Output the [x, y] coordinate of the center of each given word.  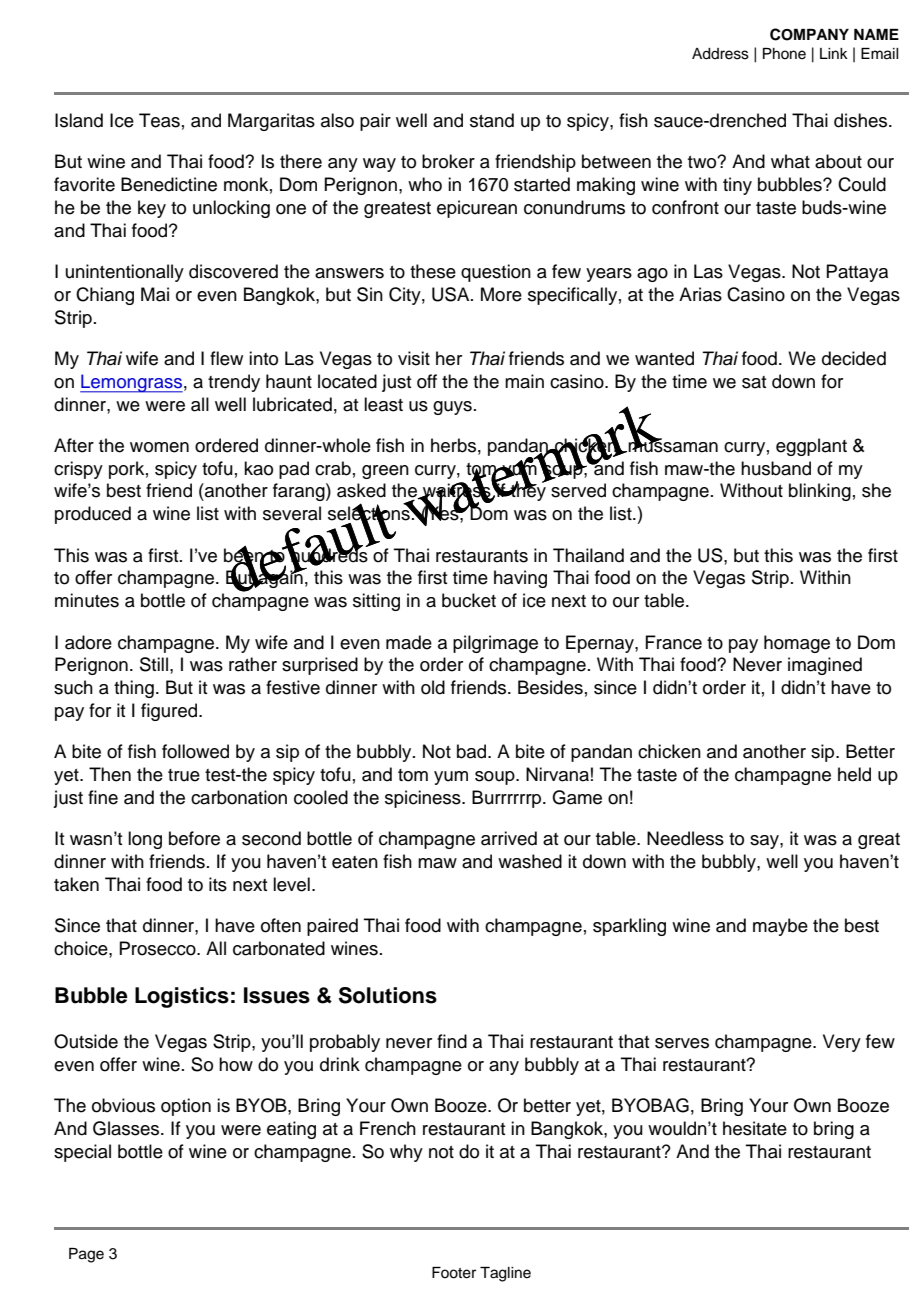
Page [86, 1255]
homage [797, 644]
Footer [454, 1273]
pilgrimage [495, 644]
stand [492, 120]
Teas [159, 120]
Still [154, 664]
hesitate [755, 1128]
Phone [784, 54]
